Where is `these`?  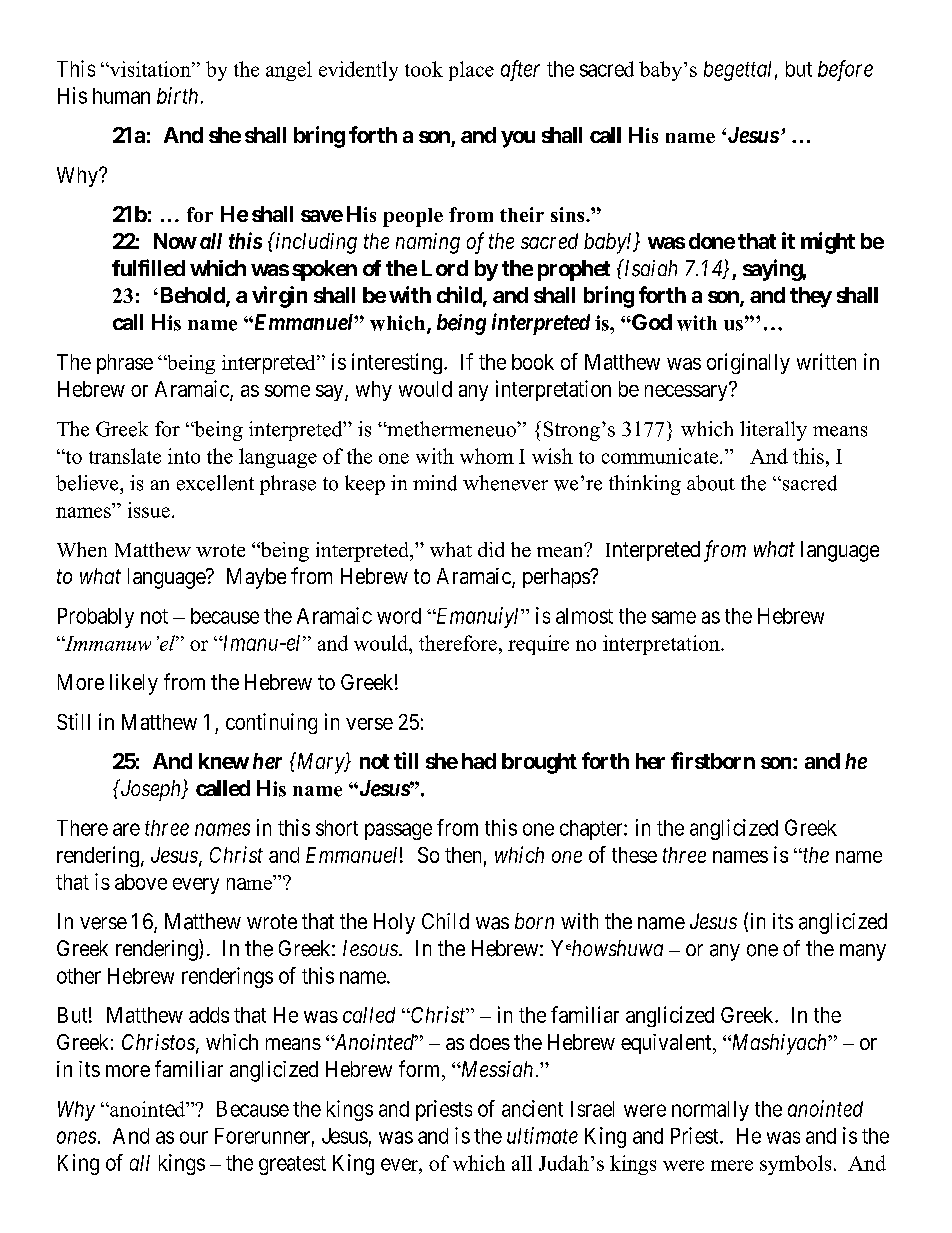 these is located at coordinates (634, 855).
